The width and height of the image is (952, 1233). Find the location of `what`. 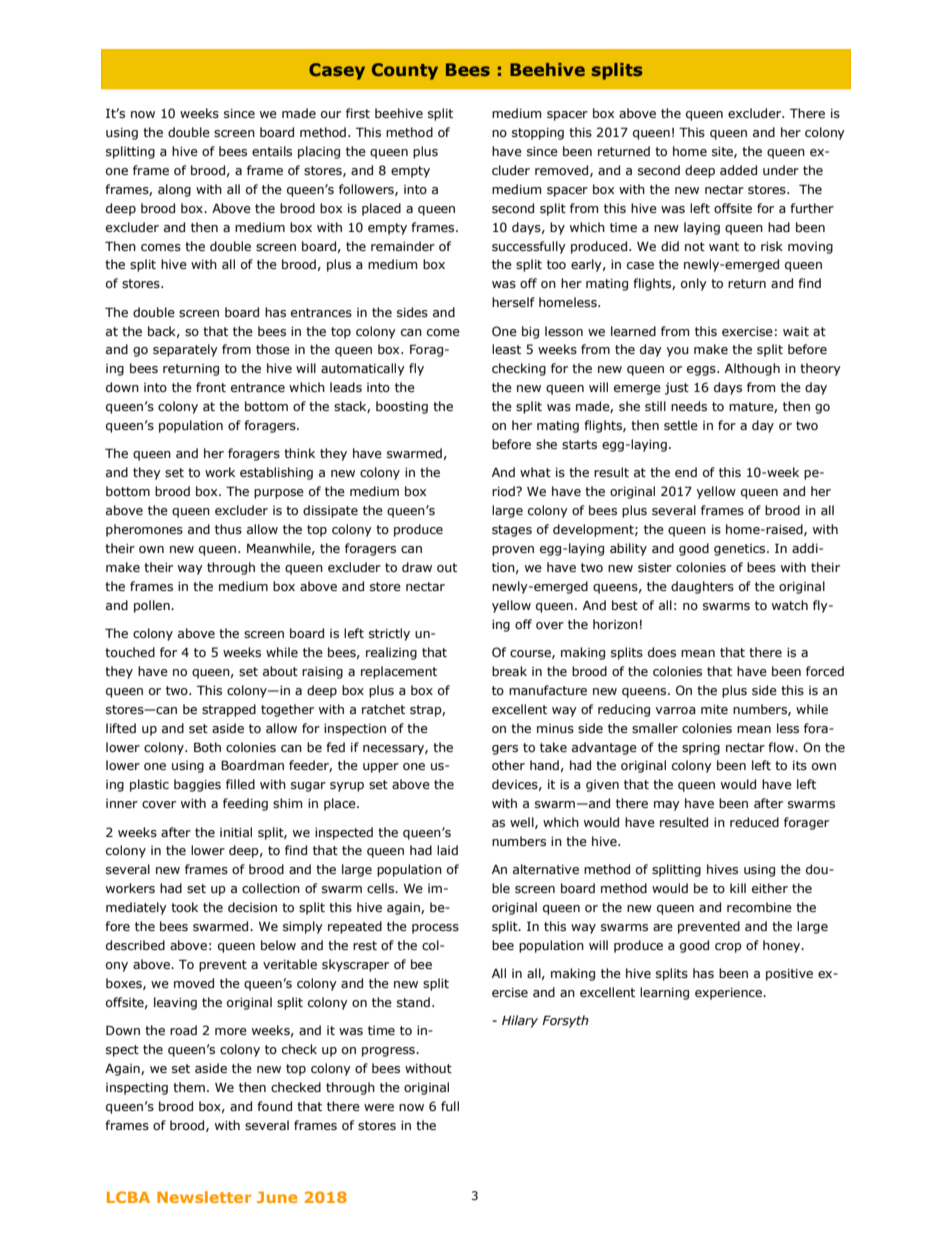

what is located at coordinates (535, 472).
